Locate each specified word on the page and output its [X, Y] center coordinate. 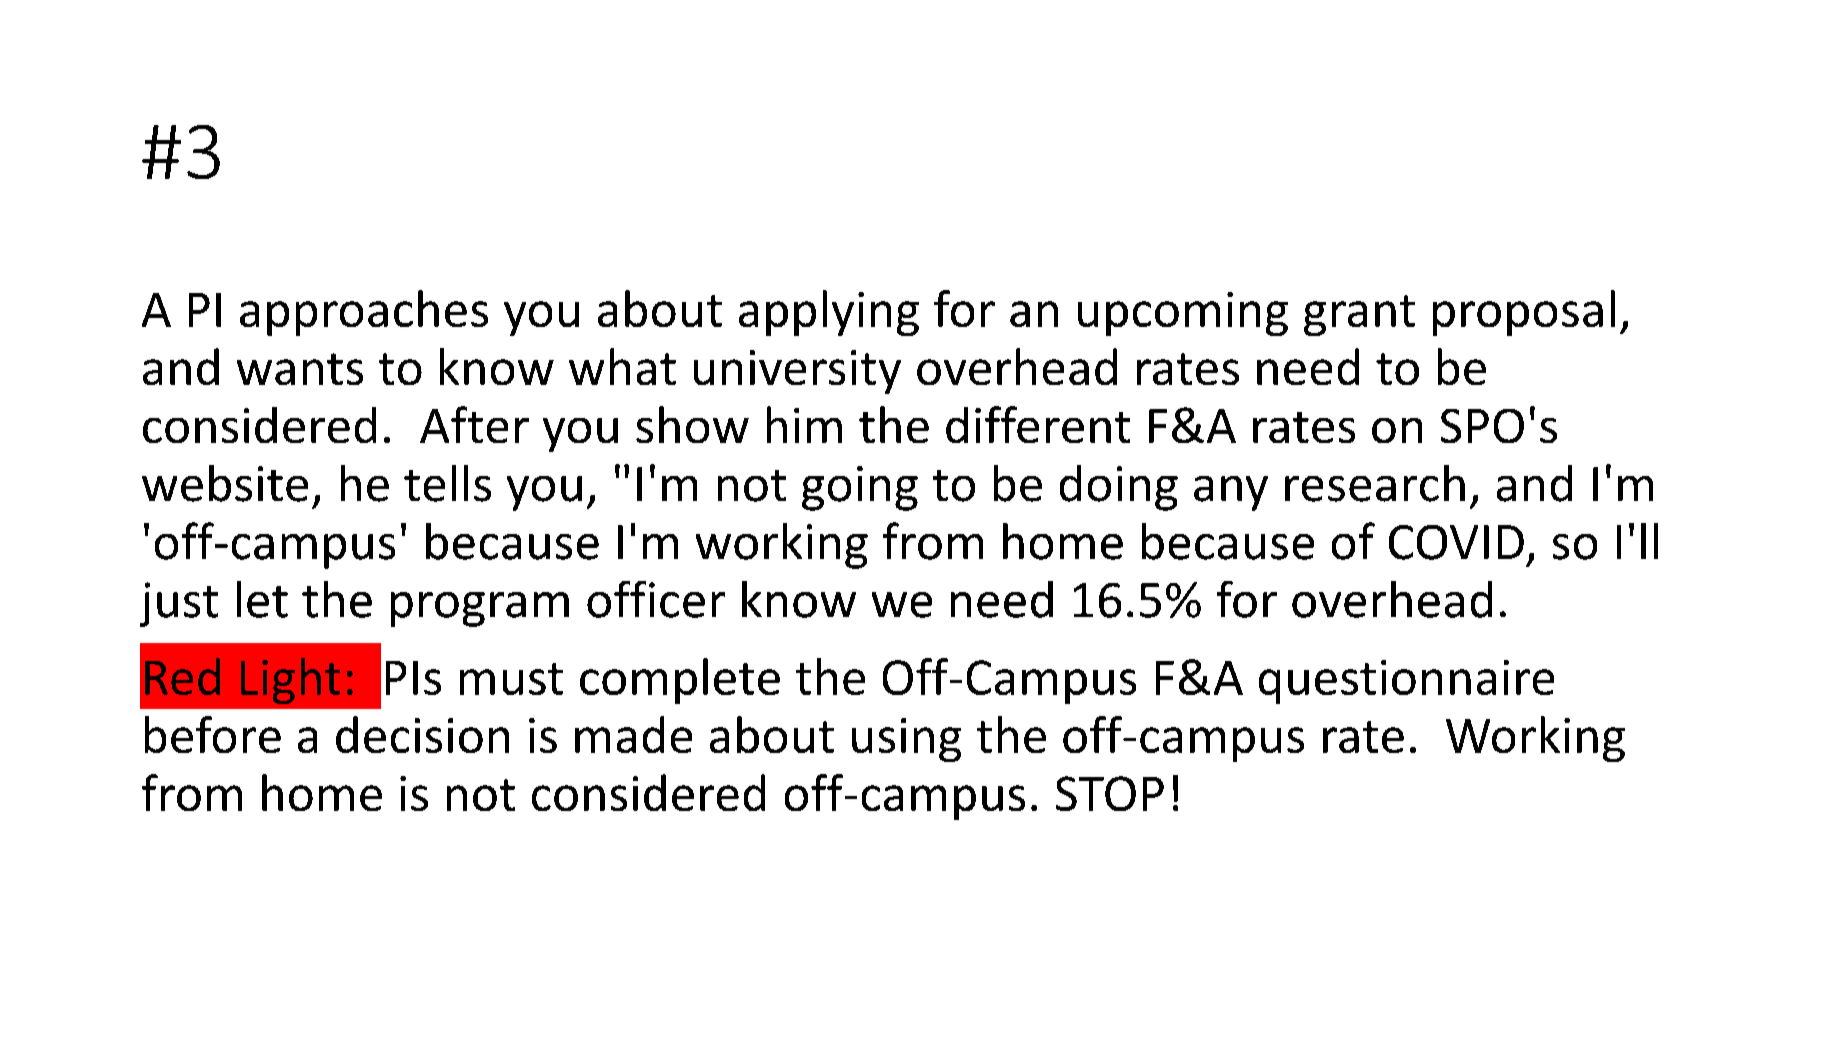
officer [656, 599]
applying [829, 313]
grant [1359, 315]
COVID [1456, 542]
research [1375, 483]
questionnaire [1406, 682]
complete [680, 681]
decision [422, 734]
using [906, 740]
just [179, 604]
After [474, 424]
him [804, 424]
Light [290, 681]
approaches [364, 313]
